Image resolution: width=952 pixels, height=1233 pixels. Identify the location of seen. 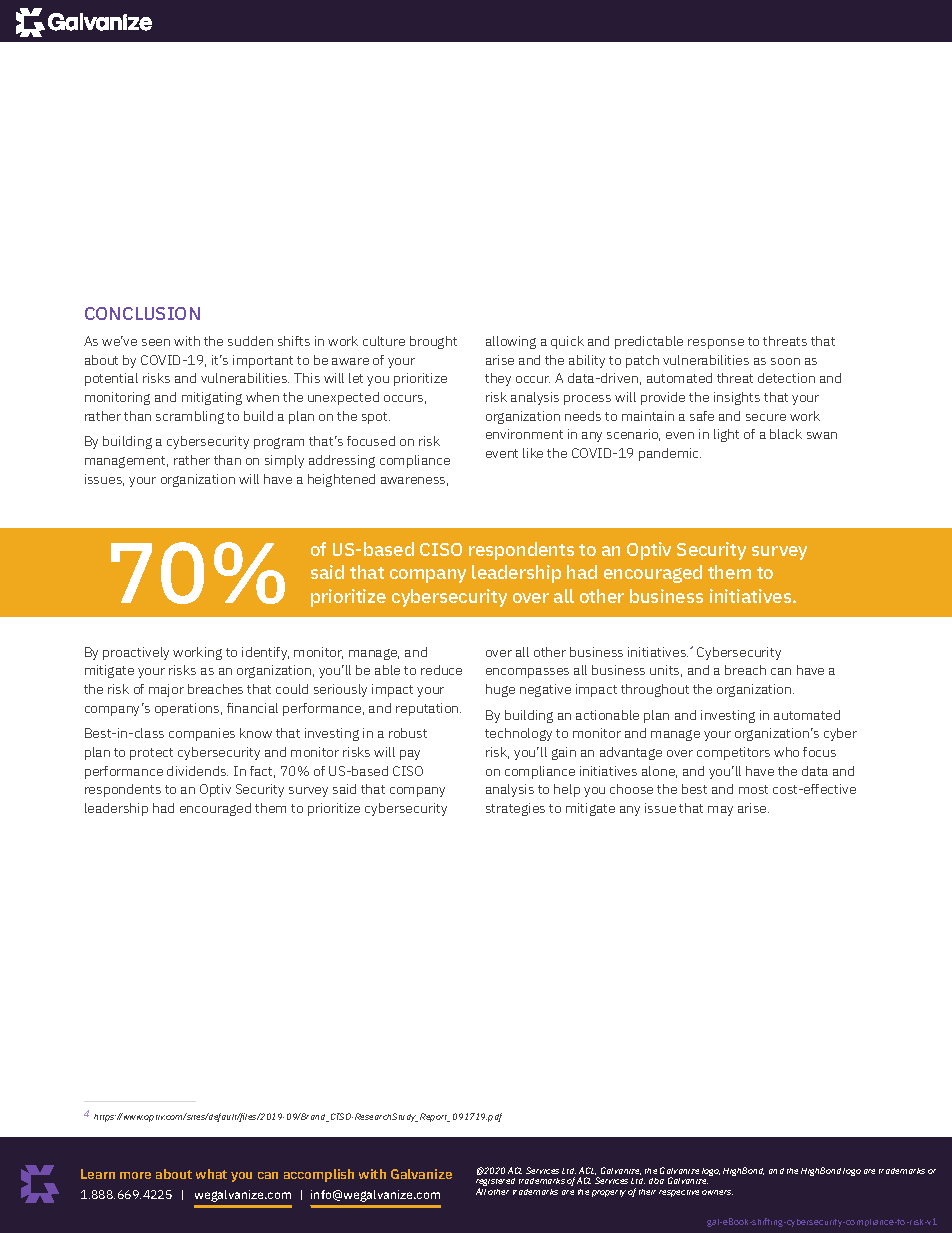
(156, 342).
